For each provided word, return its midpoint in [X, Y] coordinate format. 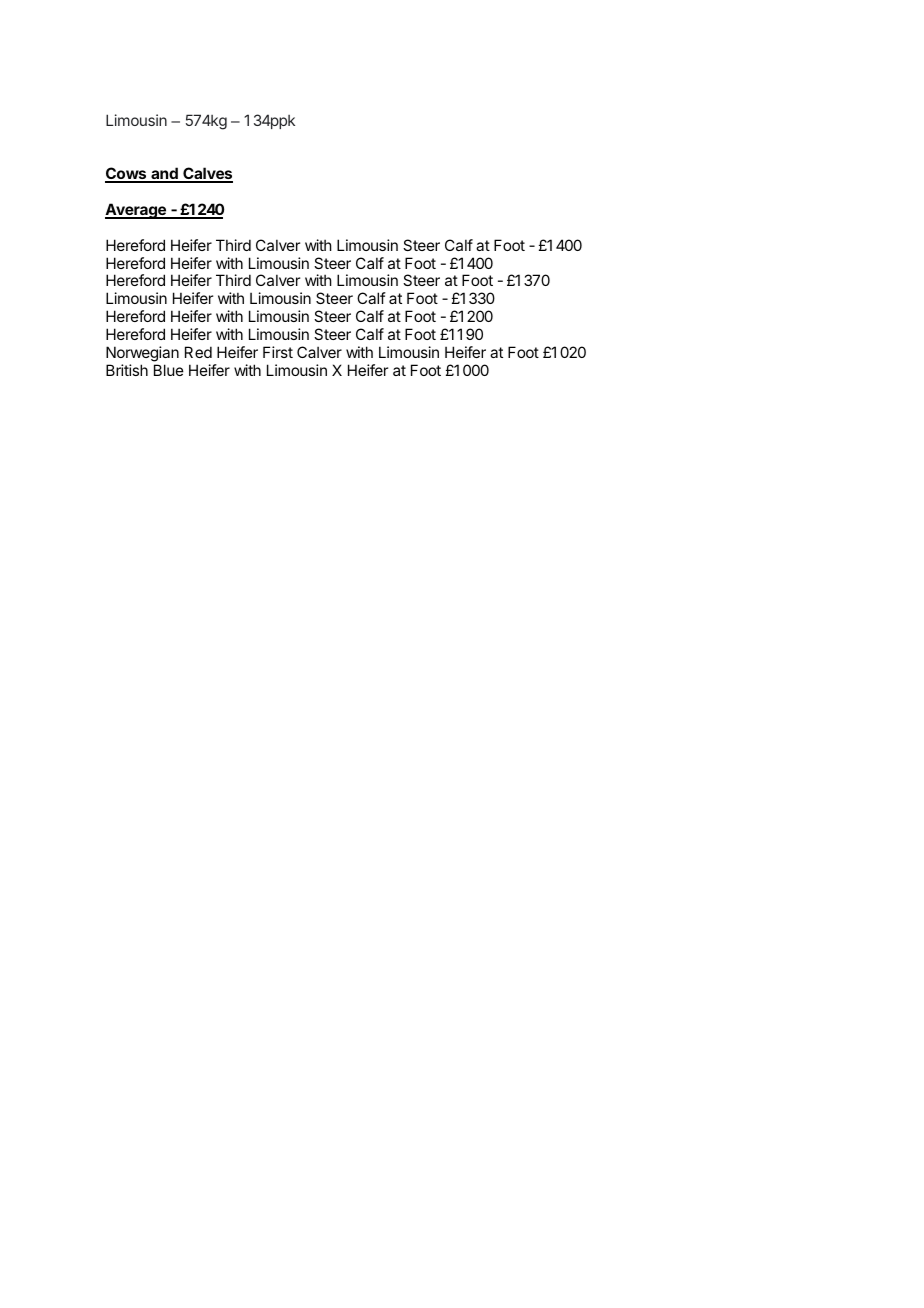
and [164, 174]
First [278, 352]
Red [198, 352]
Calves [207, 174]
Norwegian [142, 354]
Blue [169, 370]
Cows [127, 174]
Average [136, 211]
